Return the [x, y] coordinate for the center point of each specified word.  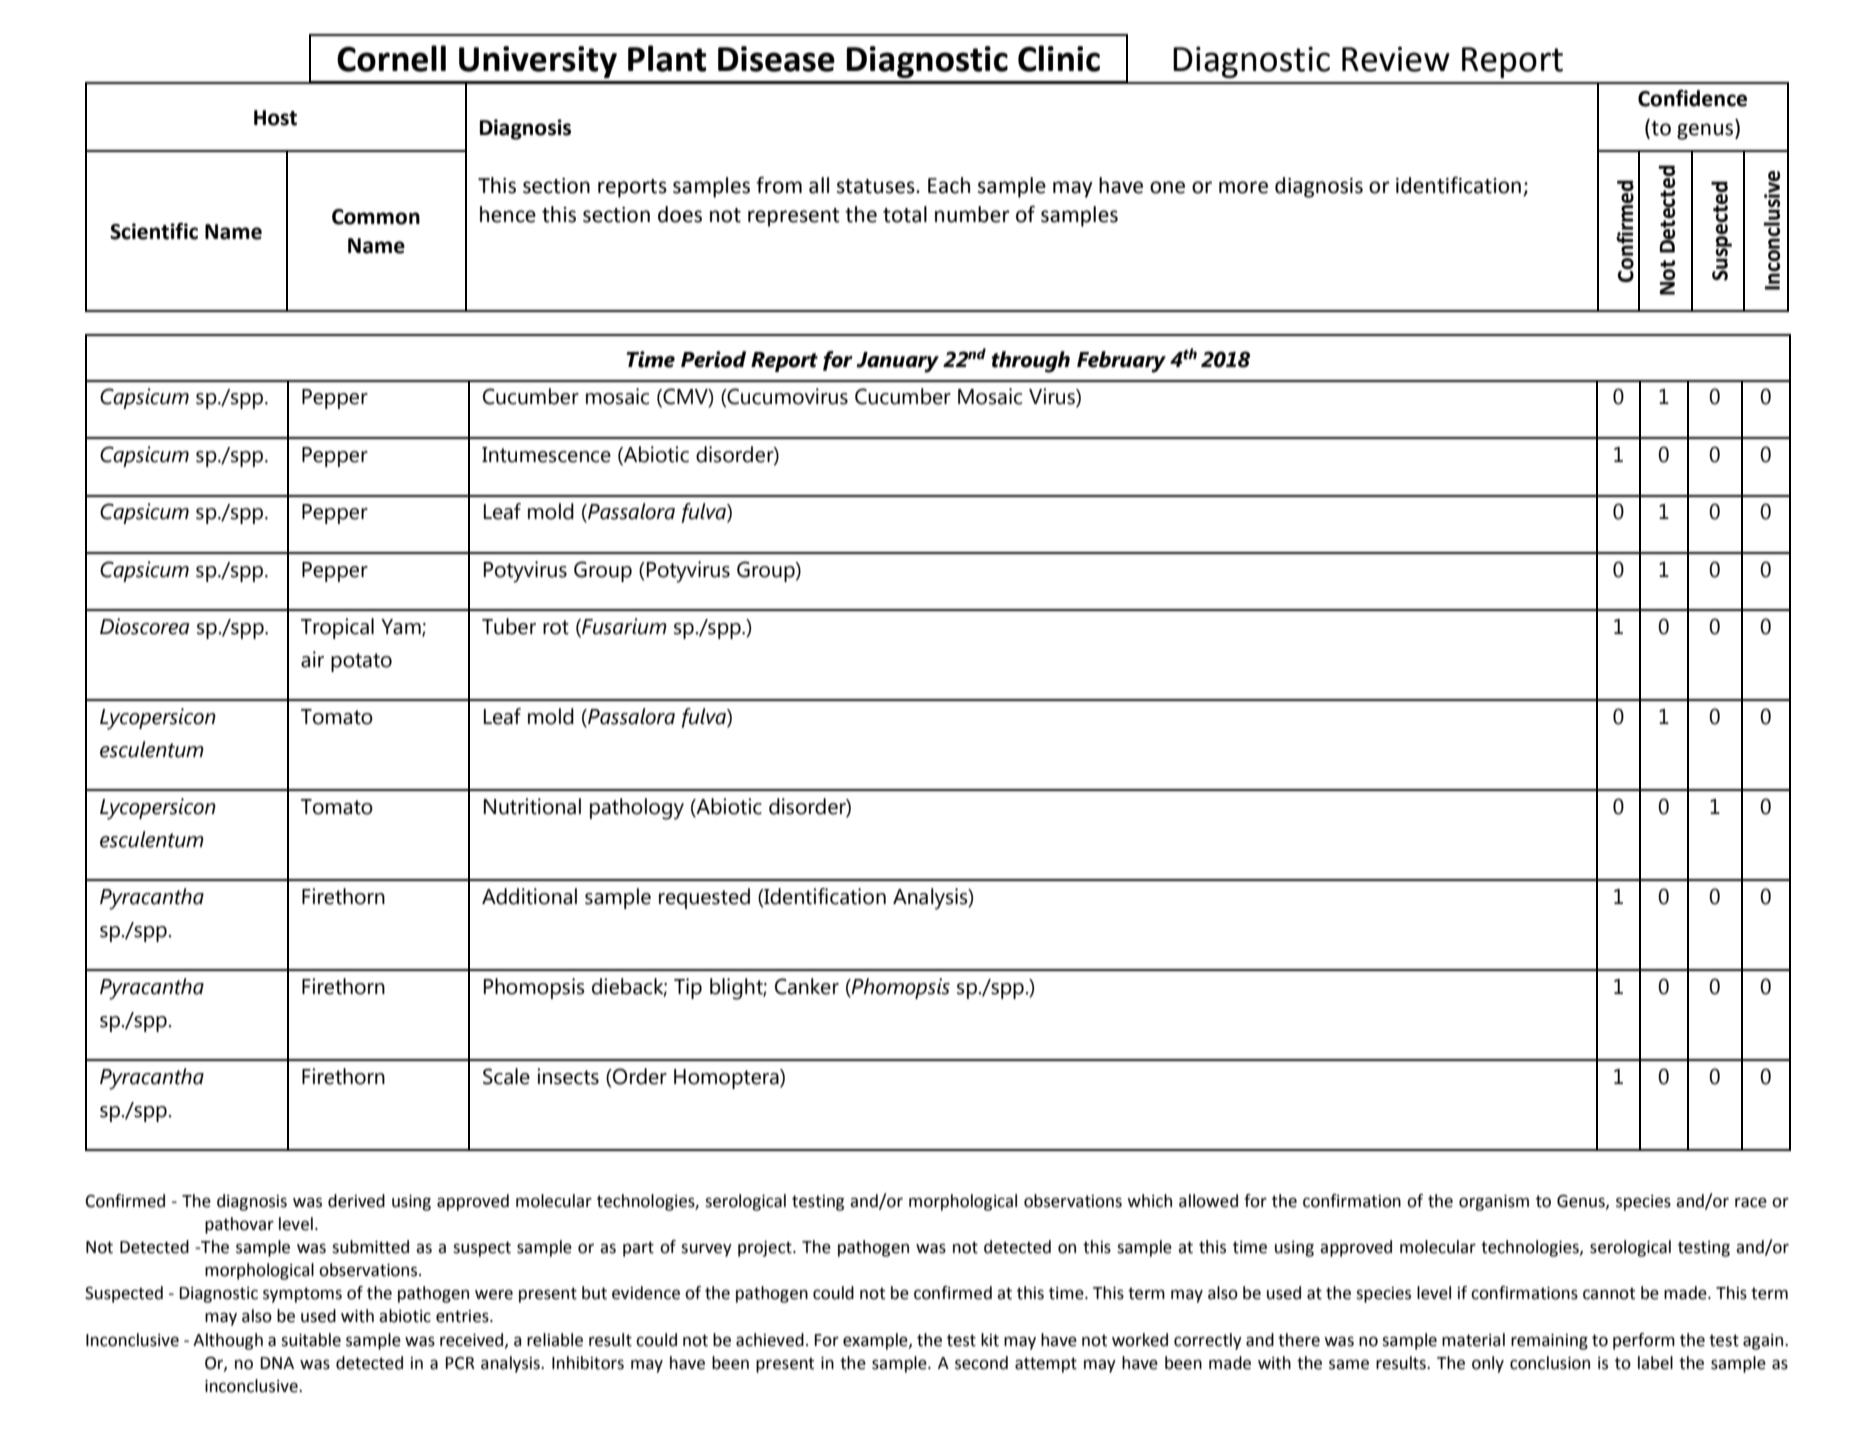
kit [990, 1340]
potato [361, 662]
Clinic [1059, 58]
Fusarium [623, 627]
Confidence [1692, 98]
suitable [311, 1340]
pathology [637, 809]
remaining [1549, 1342]
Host [275, 118]
